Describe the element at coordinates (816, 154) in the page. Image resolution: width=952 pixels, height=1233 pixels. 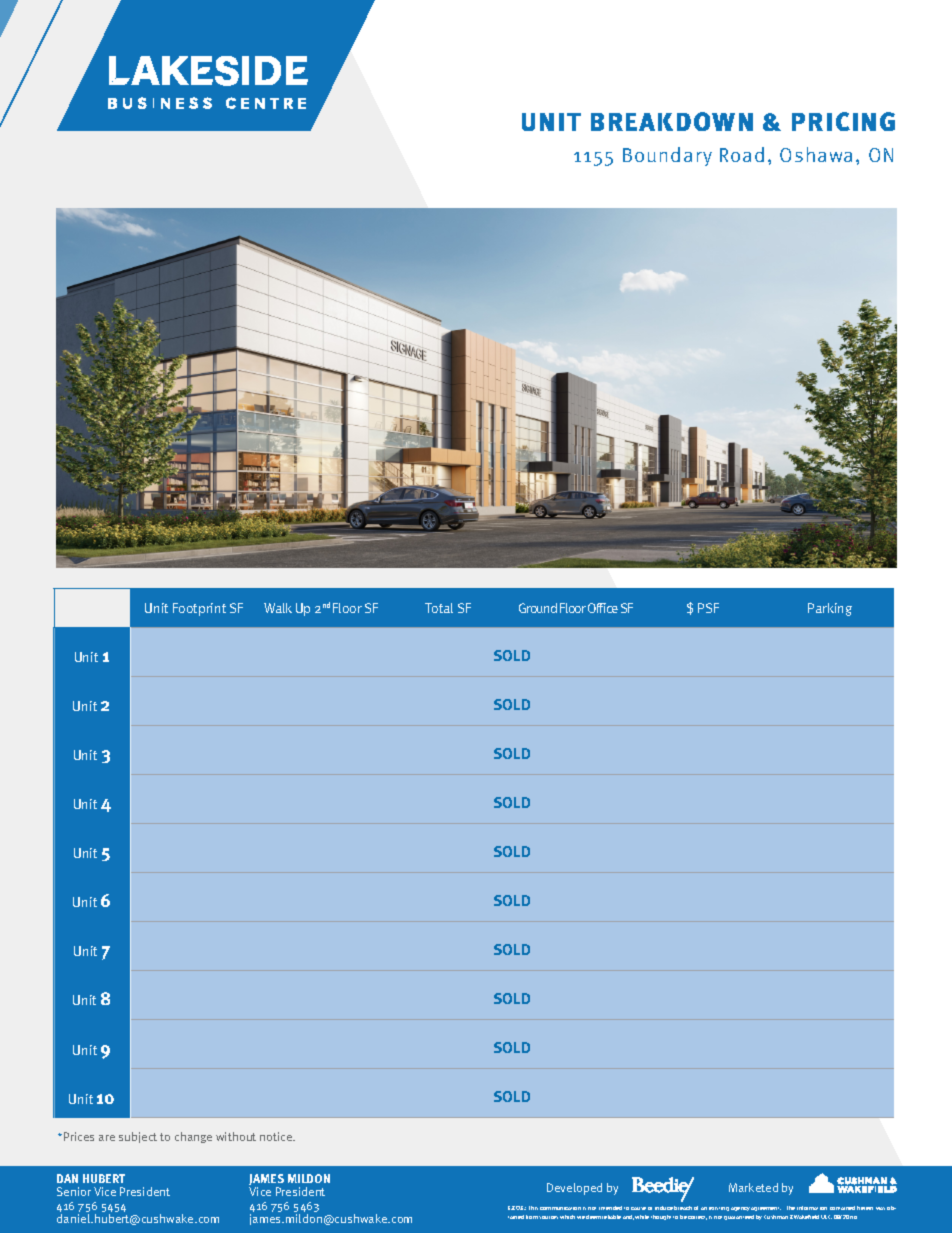
I see `Oshawa` at that location.
